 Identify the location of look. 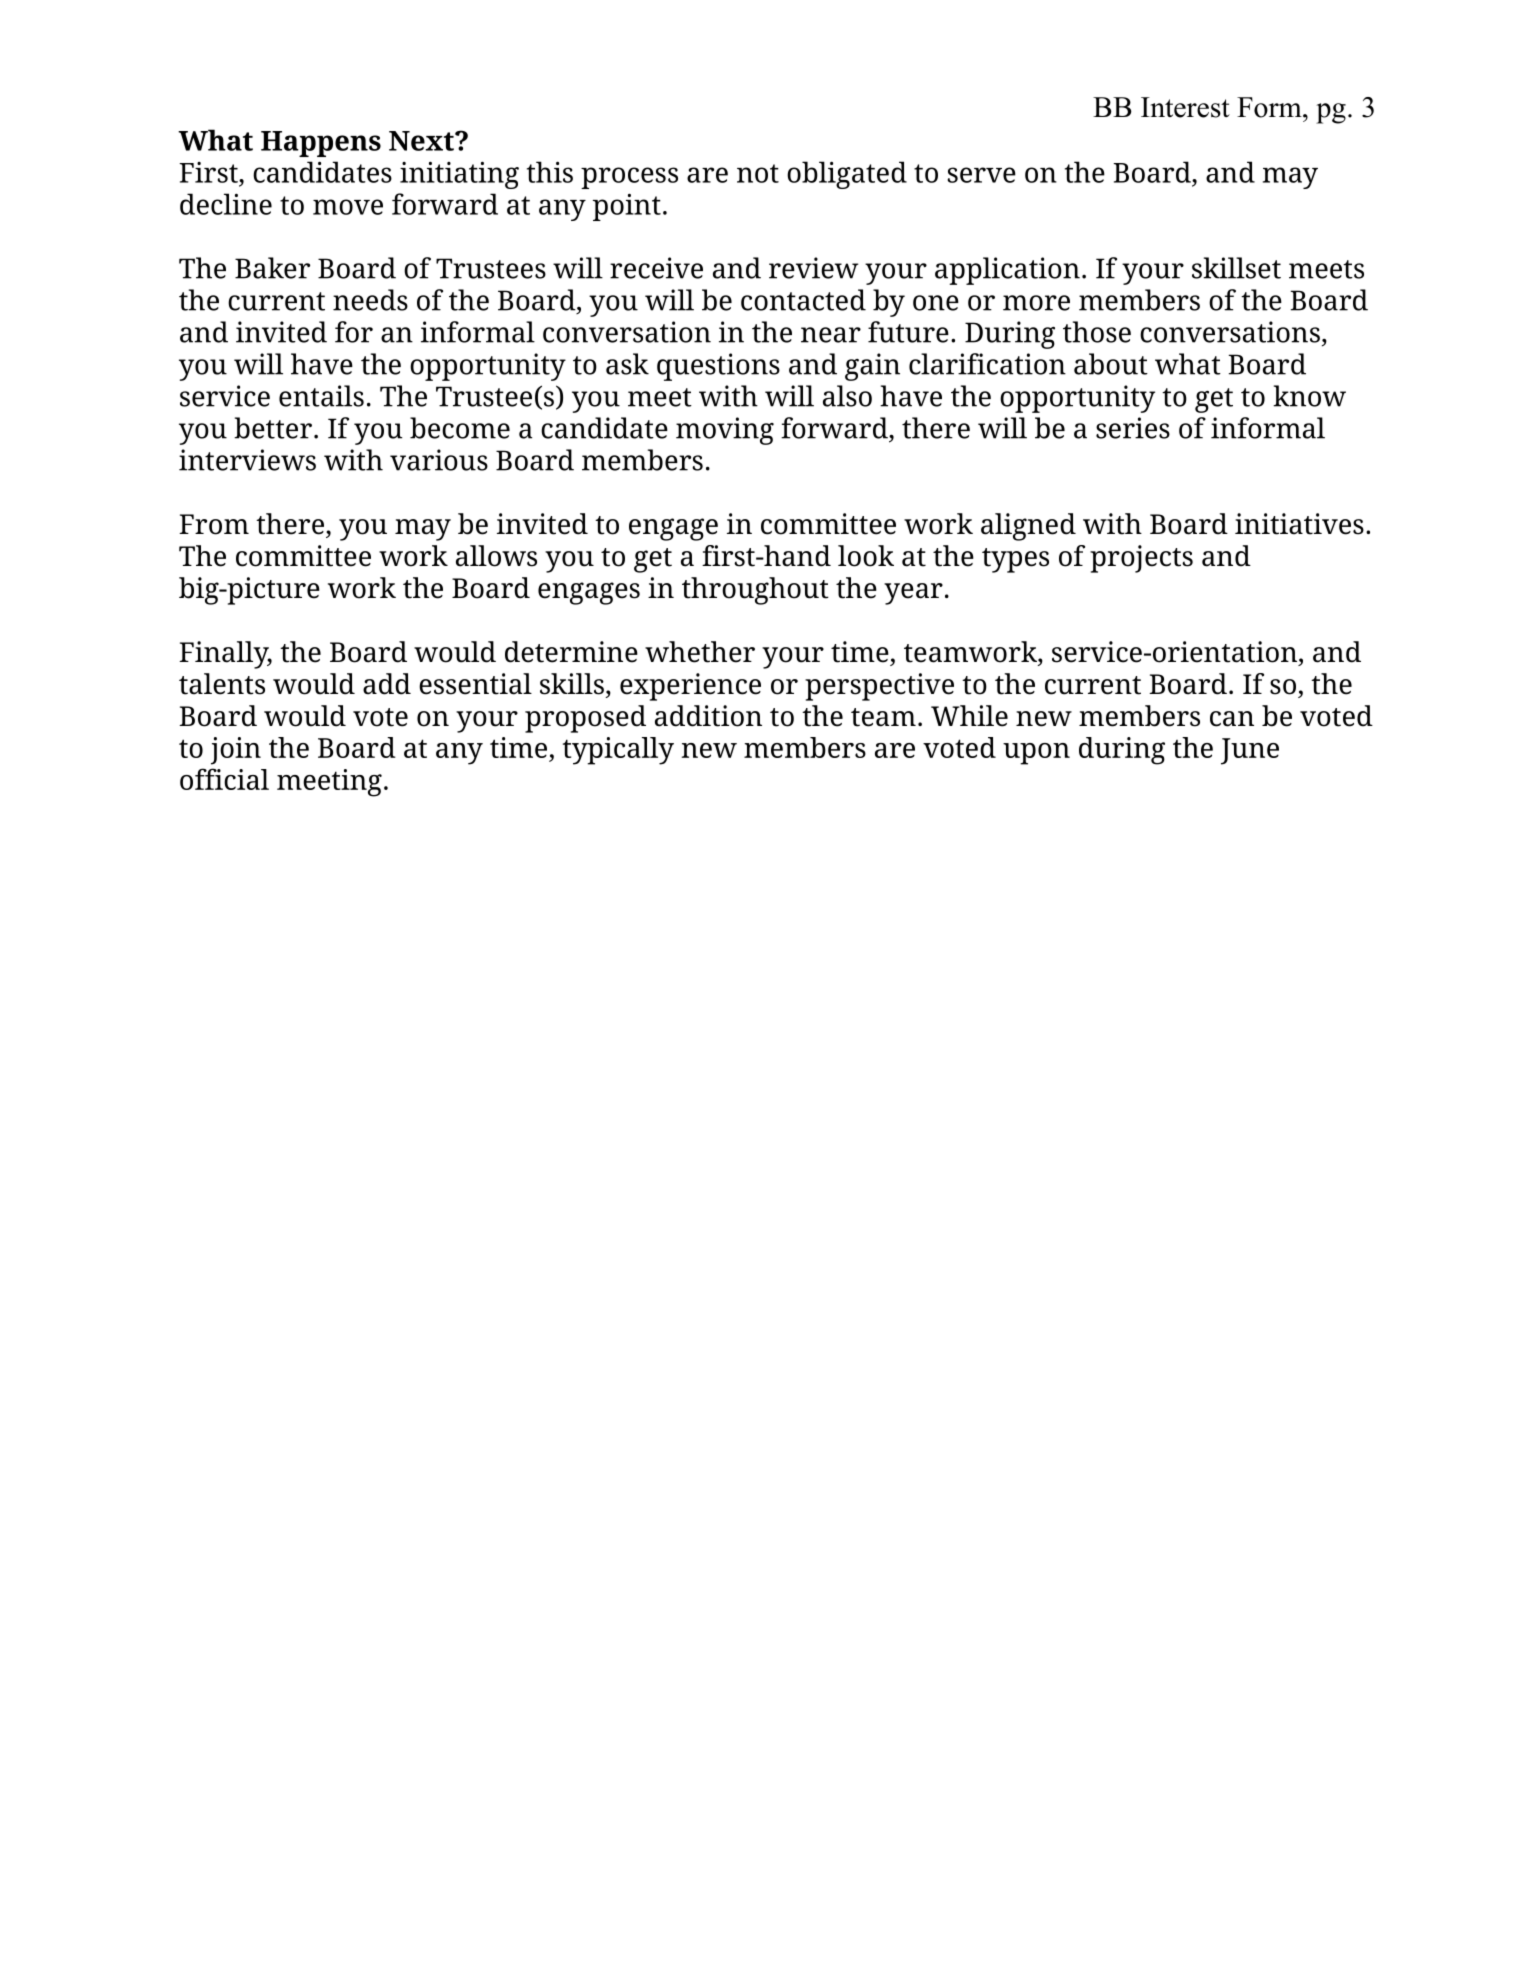
(866, 556).
